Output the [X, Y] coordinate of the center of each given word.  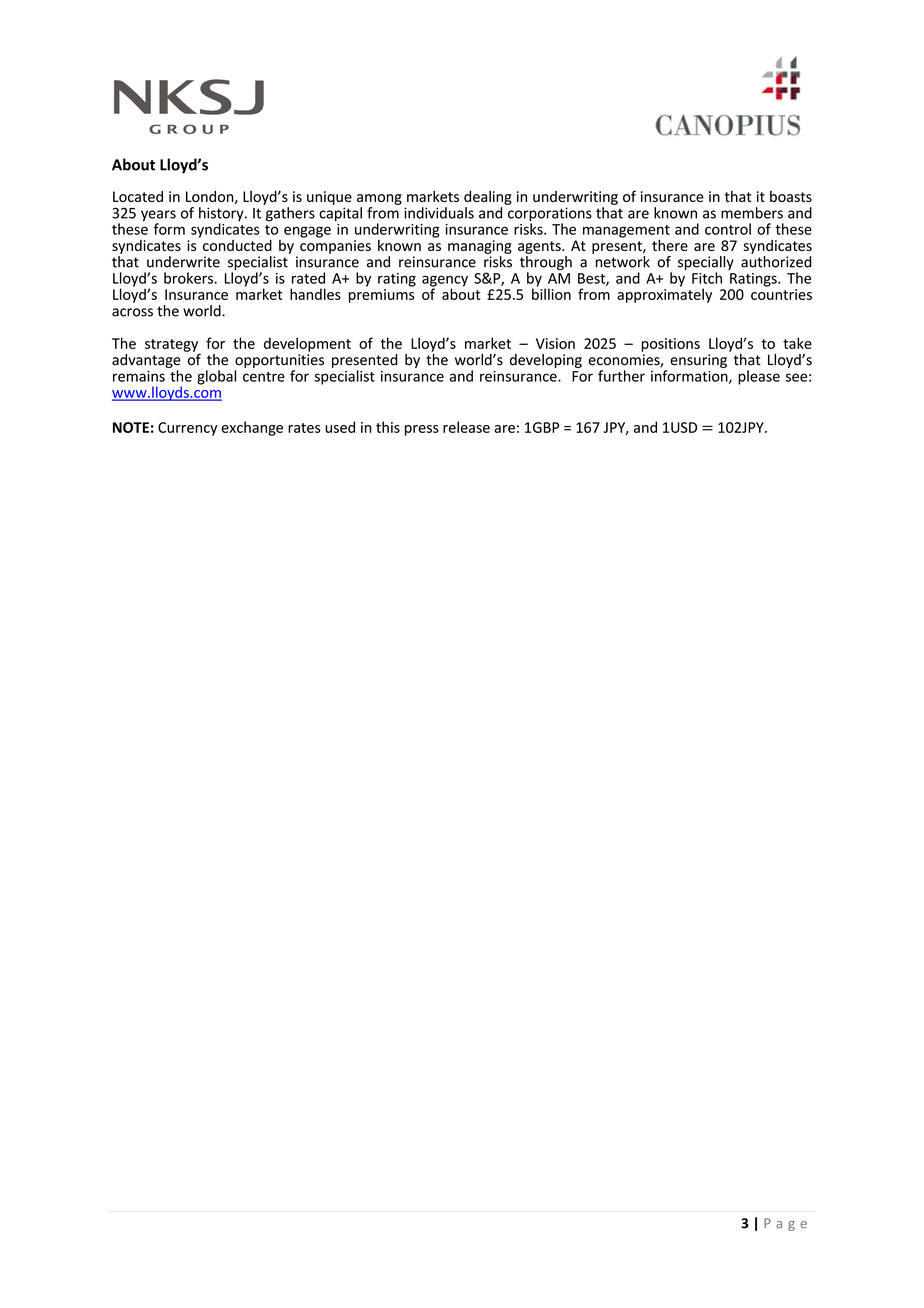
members [752, 213]
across [132, 312]
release [466, 427]
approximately [664, 294]
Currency [187, 429]
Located [138, 196]
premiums [381, 296]
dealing [488, 198]
